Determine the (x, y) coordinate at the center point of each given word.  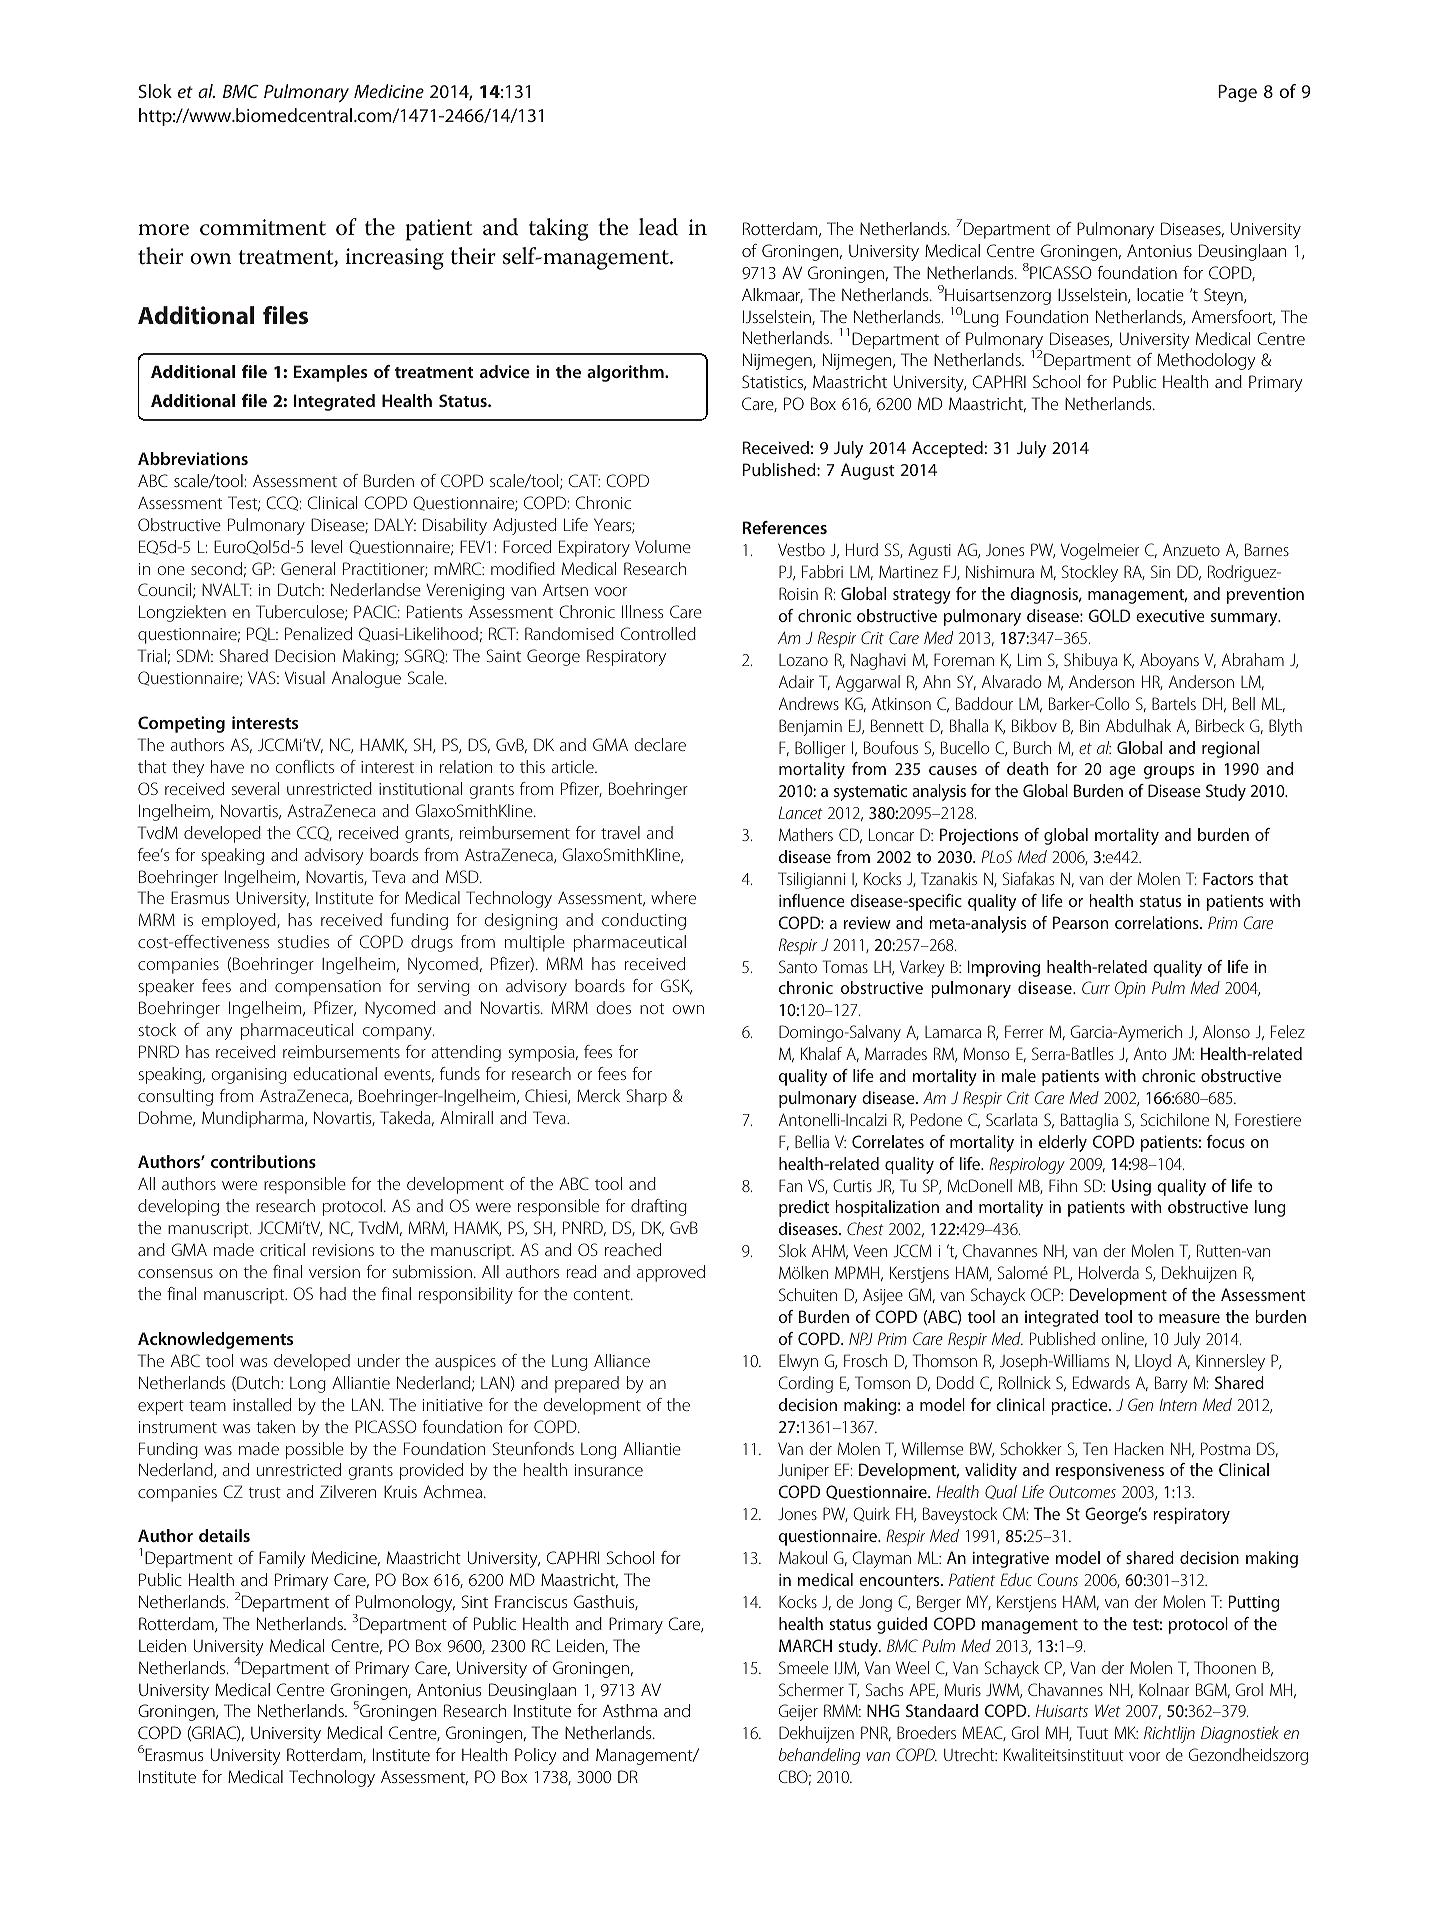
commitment (263, 227)
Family (282, 1559)
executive (1170, 616)
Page (1237, 93)
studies (303, 941)
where (673, 897)
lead (658, 227)
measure (1189, 1318)
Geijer (798, 1712)
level (326, 546)
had (333, 1293)
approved (671, 1273)
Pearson (1080, 922)
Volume (663, 546)
